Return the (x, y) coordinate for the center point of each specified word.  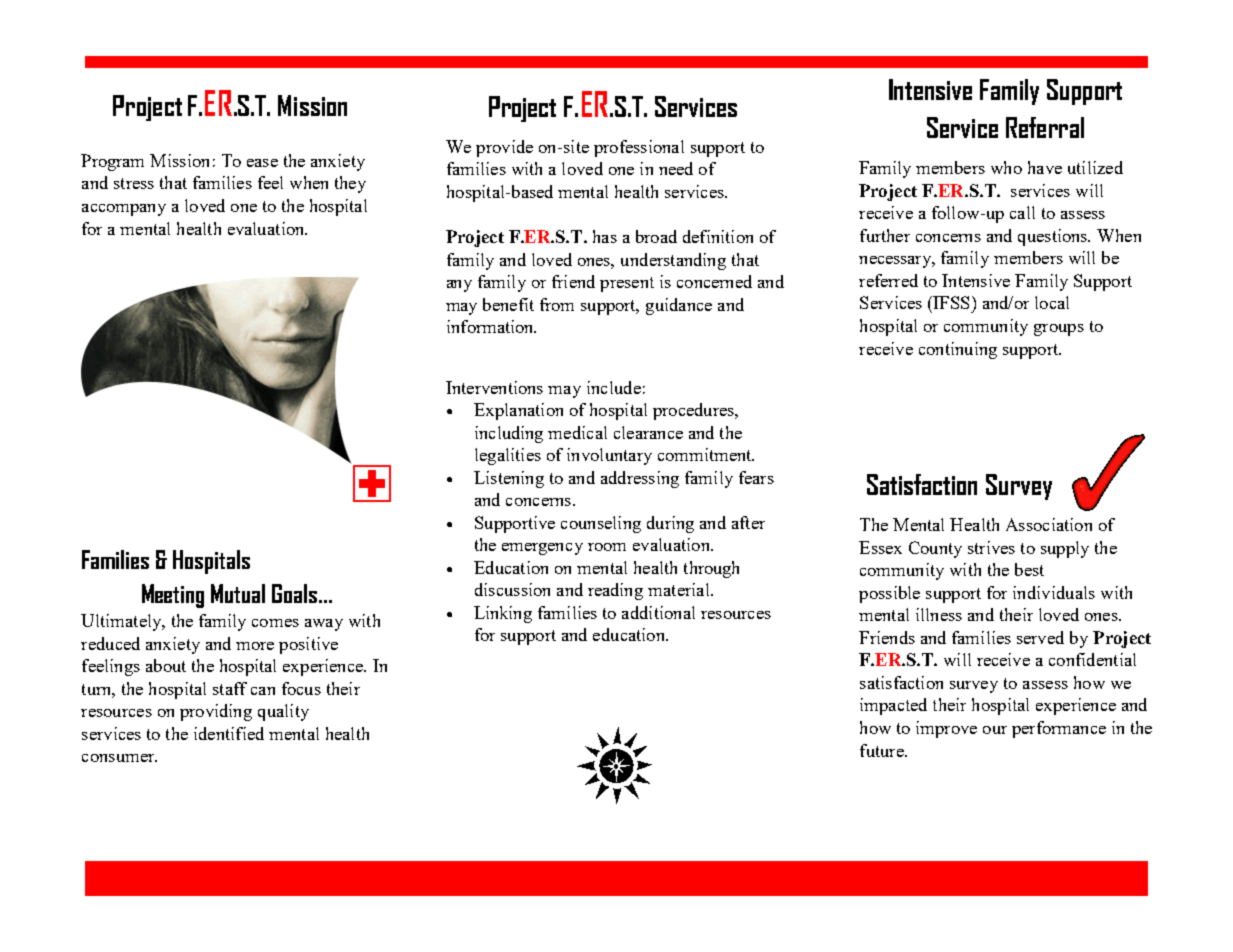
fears (756, 477)
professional (639, 148)
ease (262, 163)
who (1006, 167)
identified (229, 733)
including (509, 434)
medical (577, 432)
